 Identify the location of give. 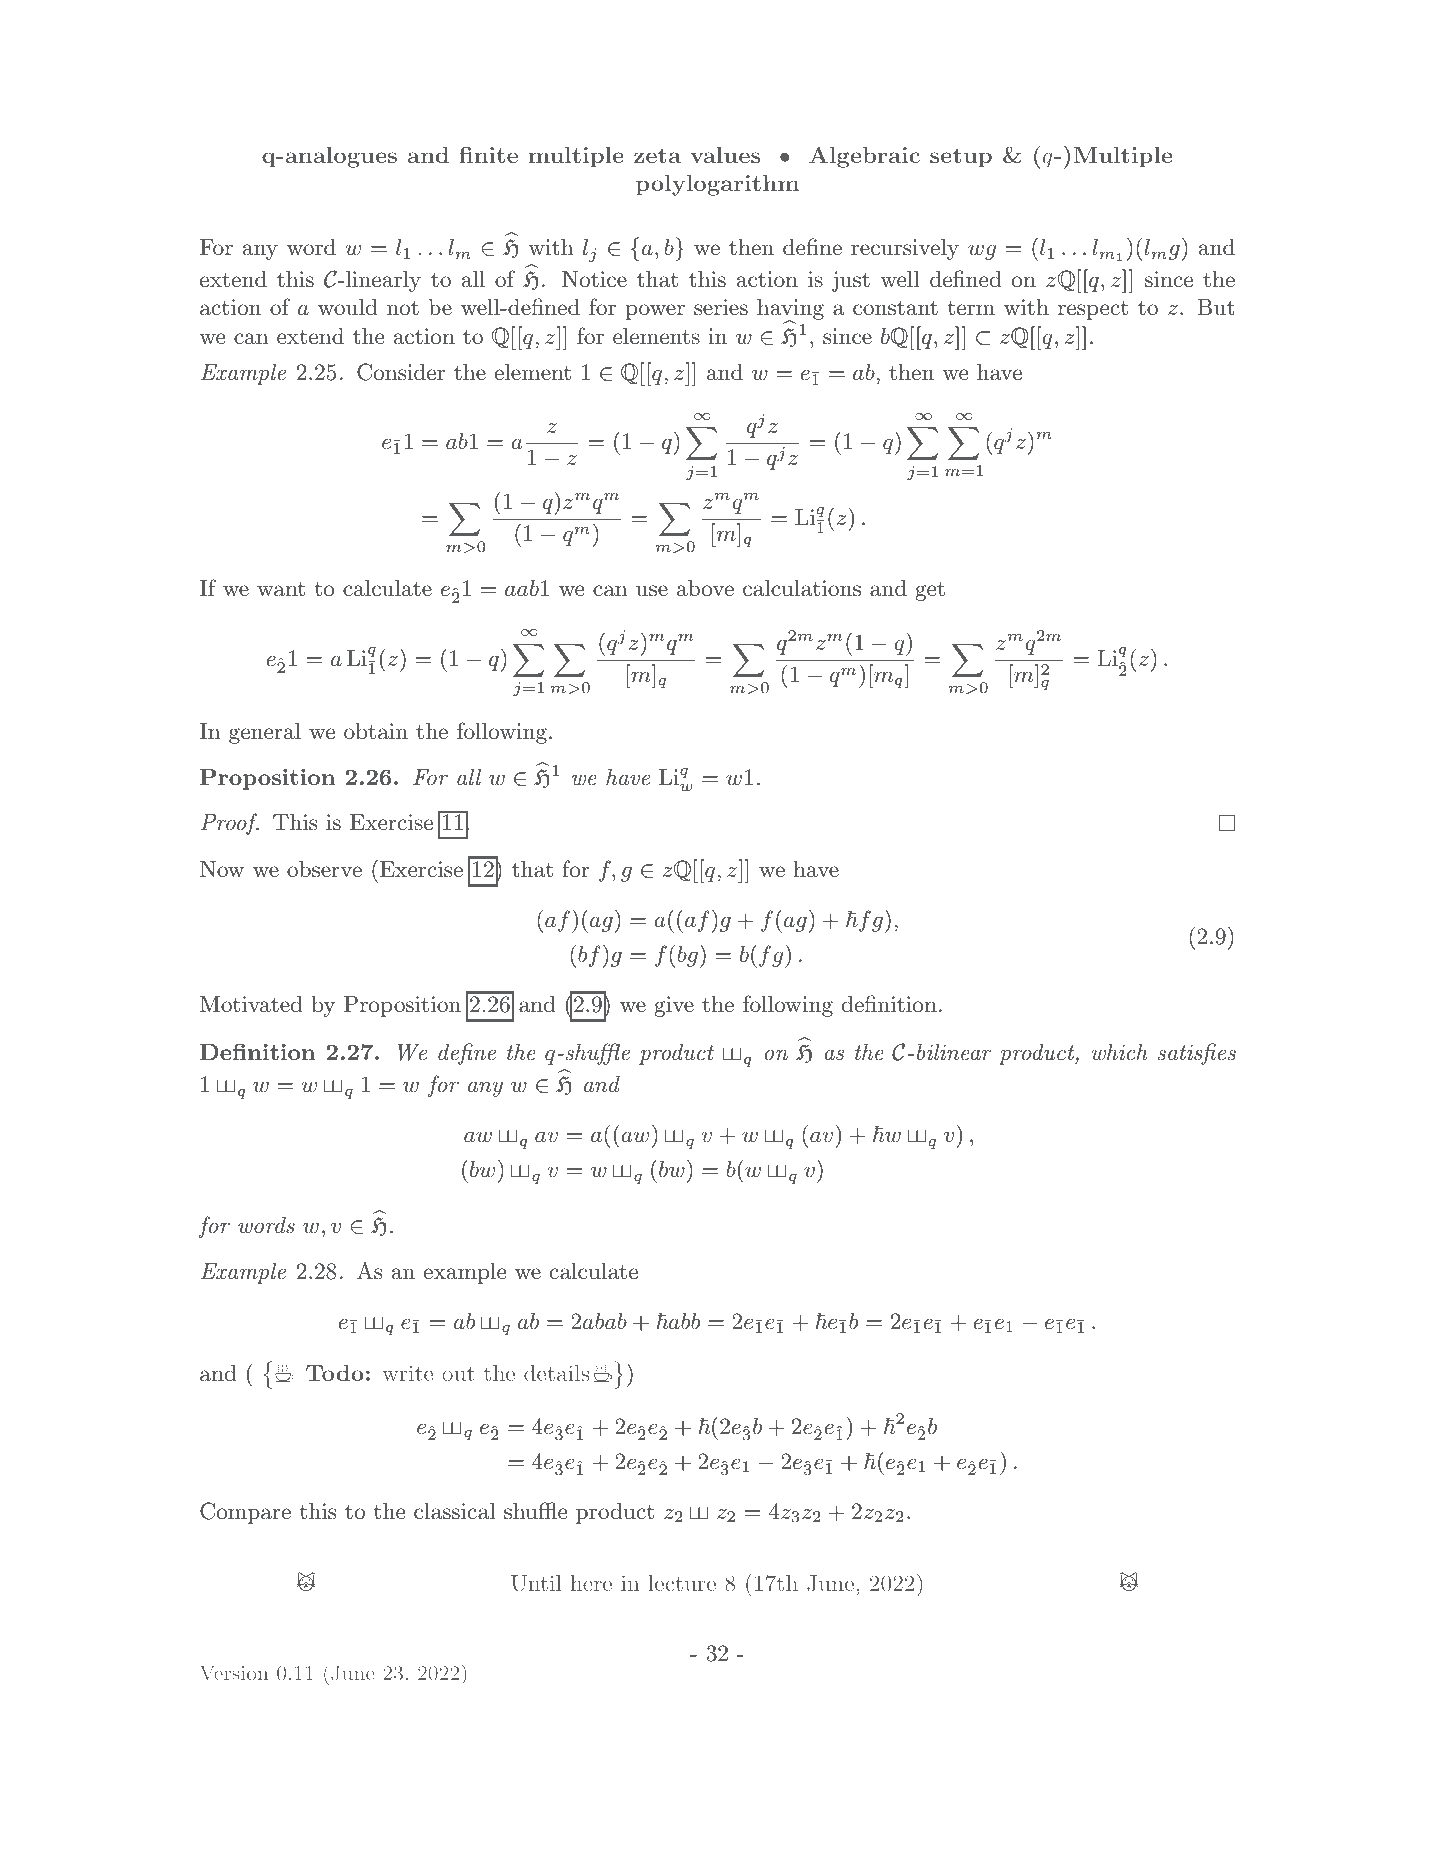
(674, 1006).
